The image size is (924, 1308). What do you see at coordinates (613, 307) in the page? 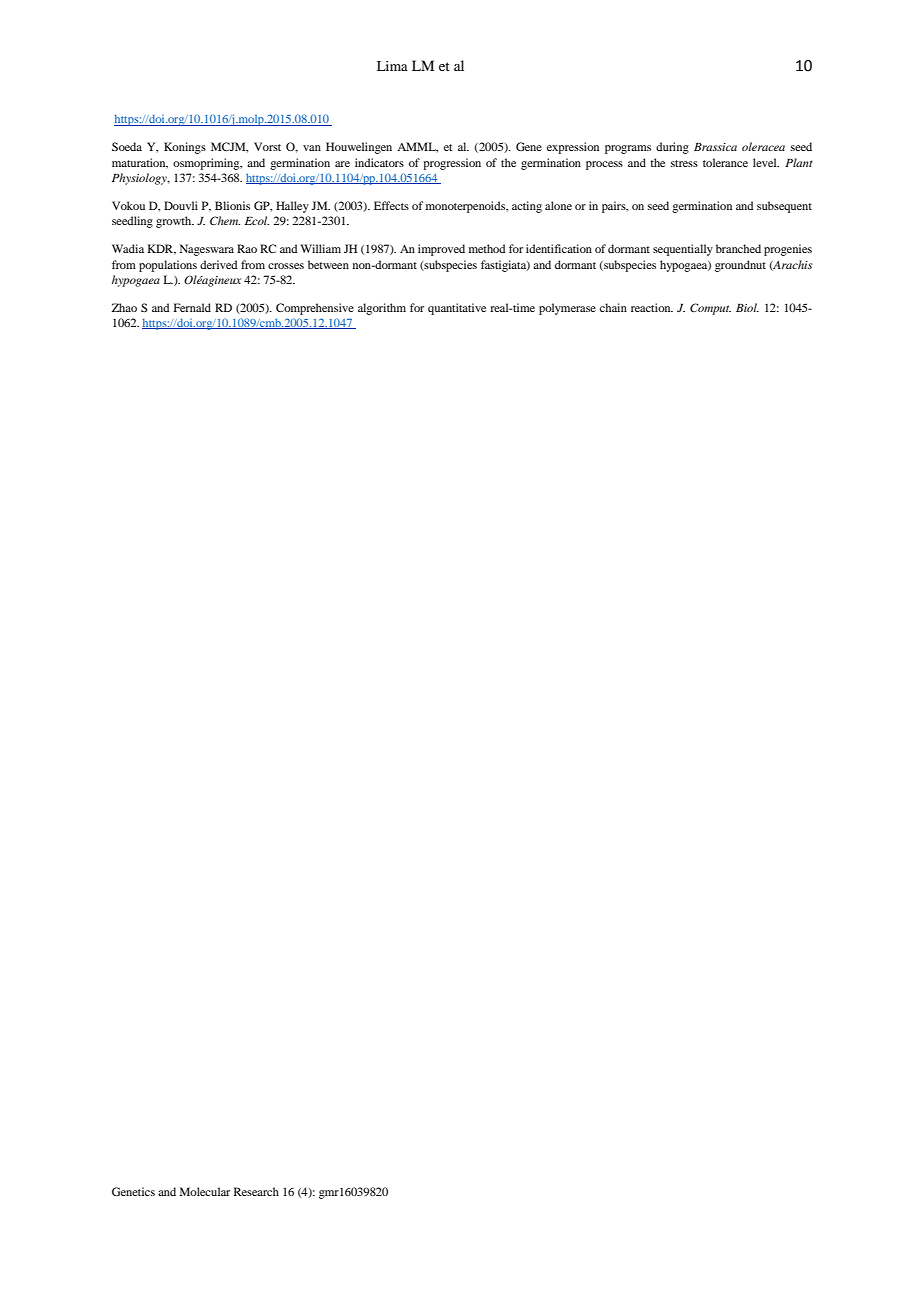
I see `chain` at bounding box center [613, 307].
